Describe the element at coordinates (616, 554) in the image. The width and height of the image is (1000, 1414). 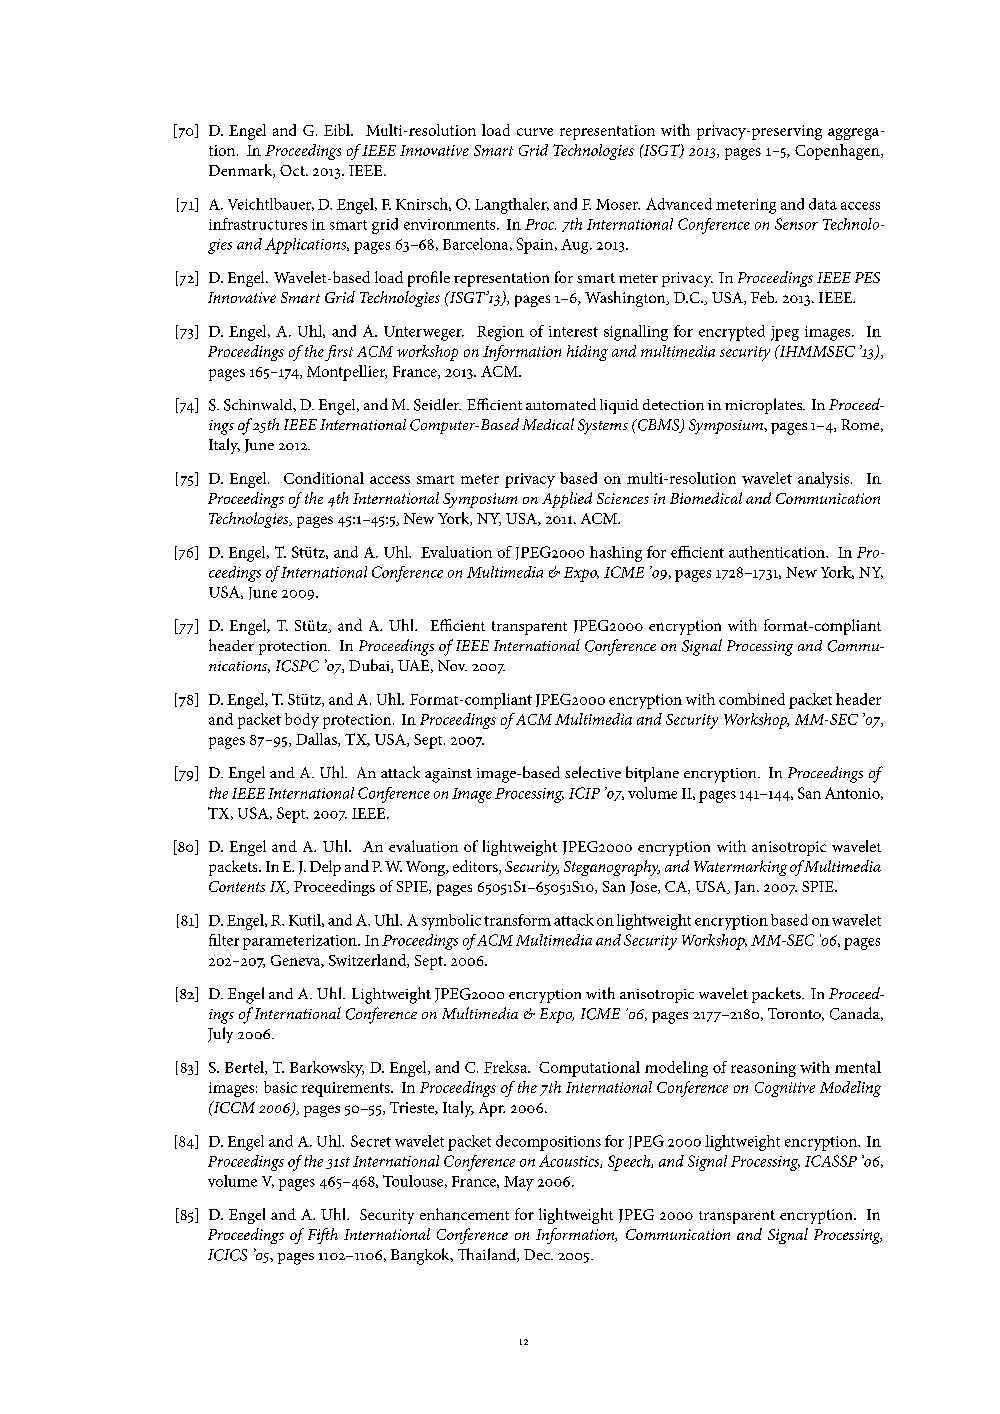
I see `hashing` at that location.
